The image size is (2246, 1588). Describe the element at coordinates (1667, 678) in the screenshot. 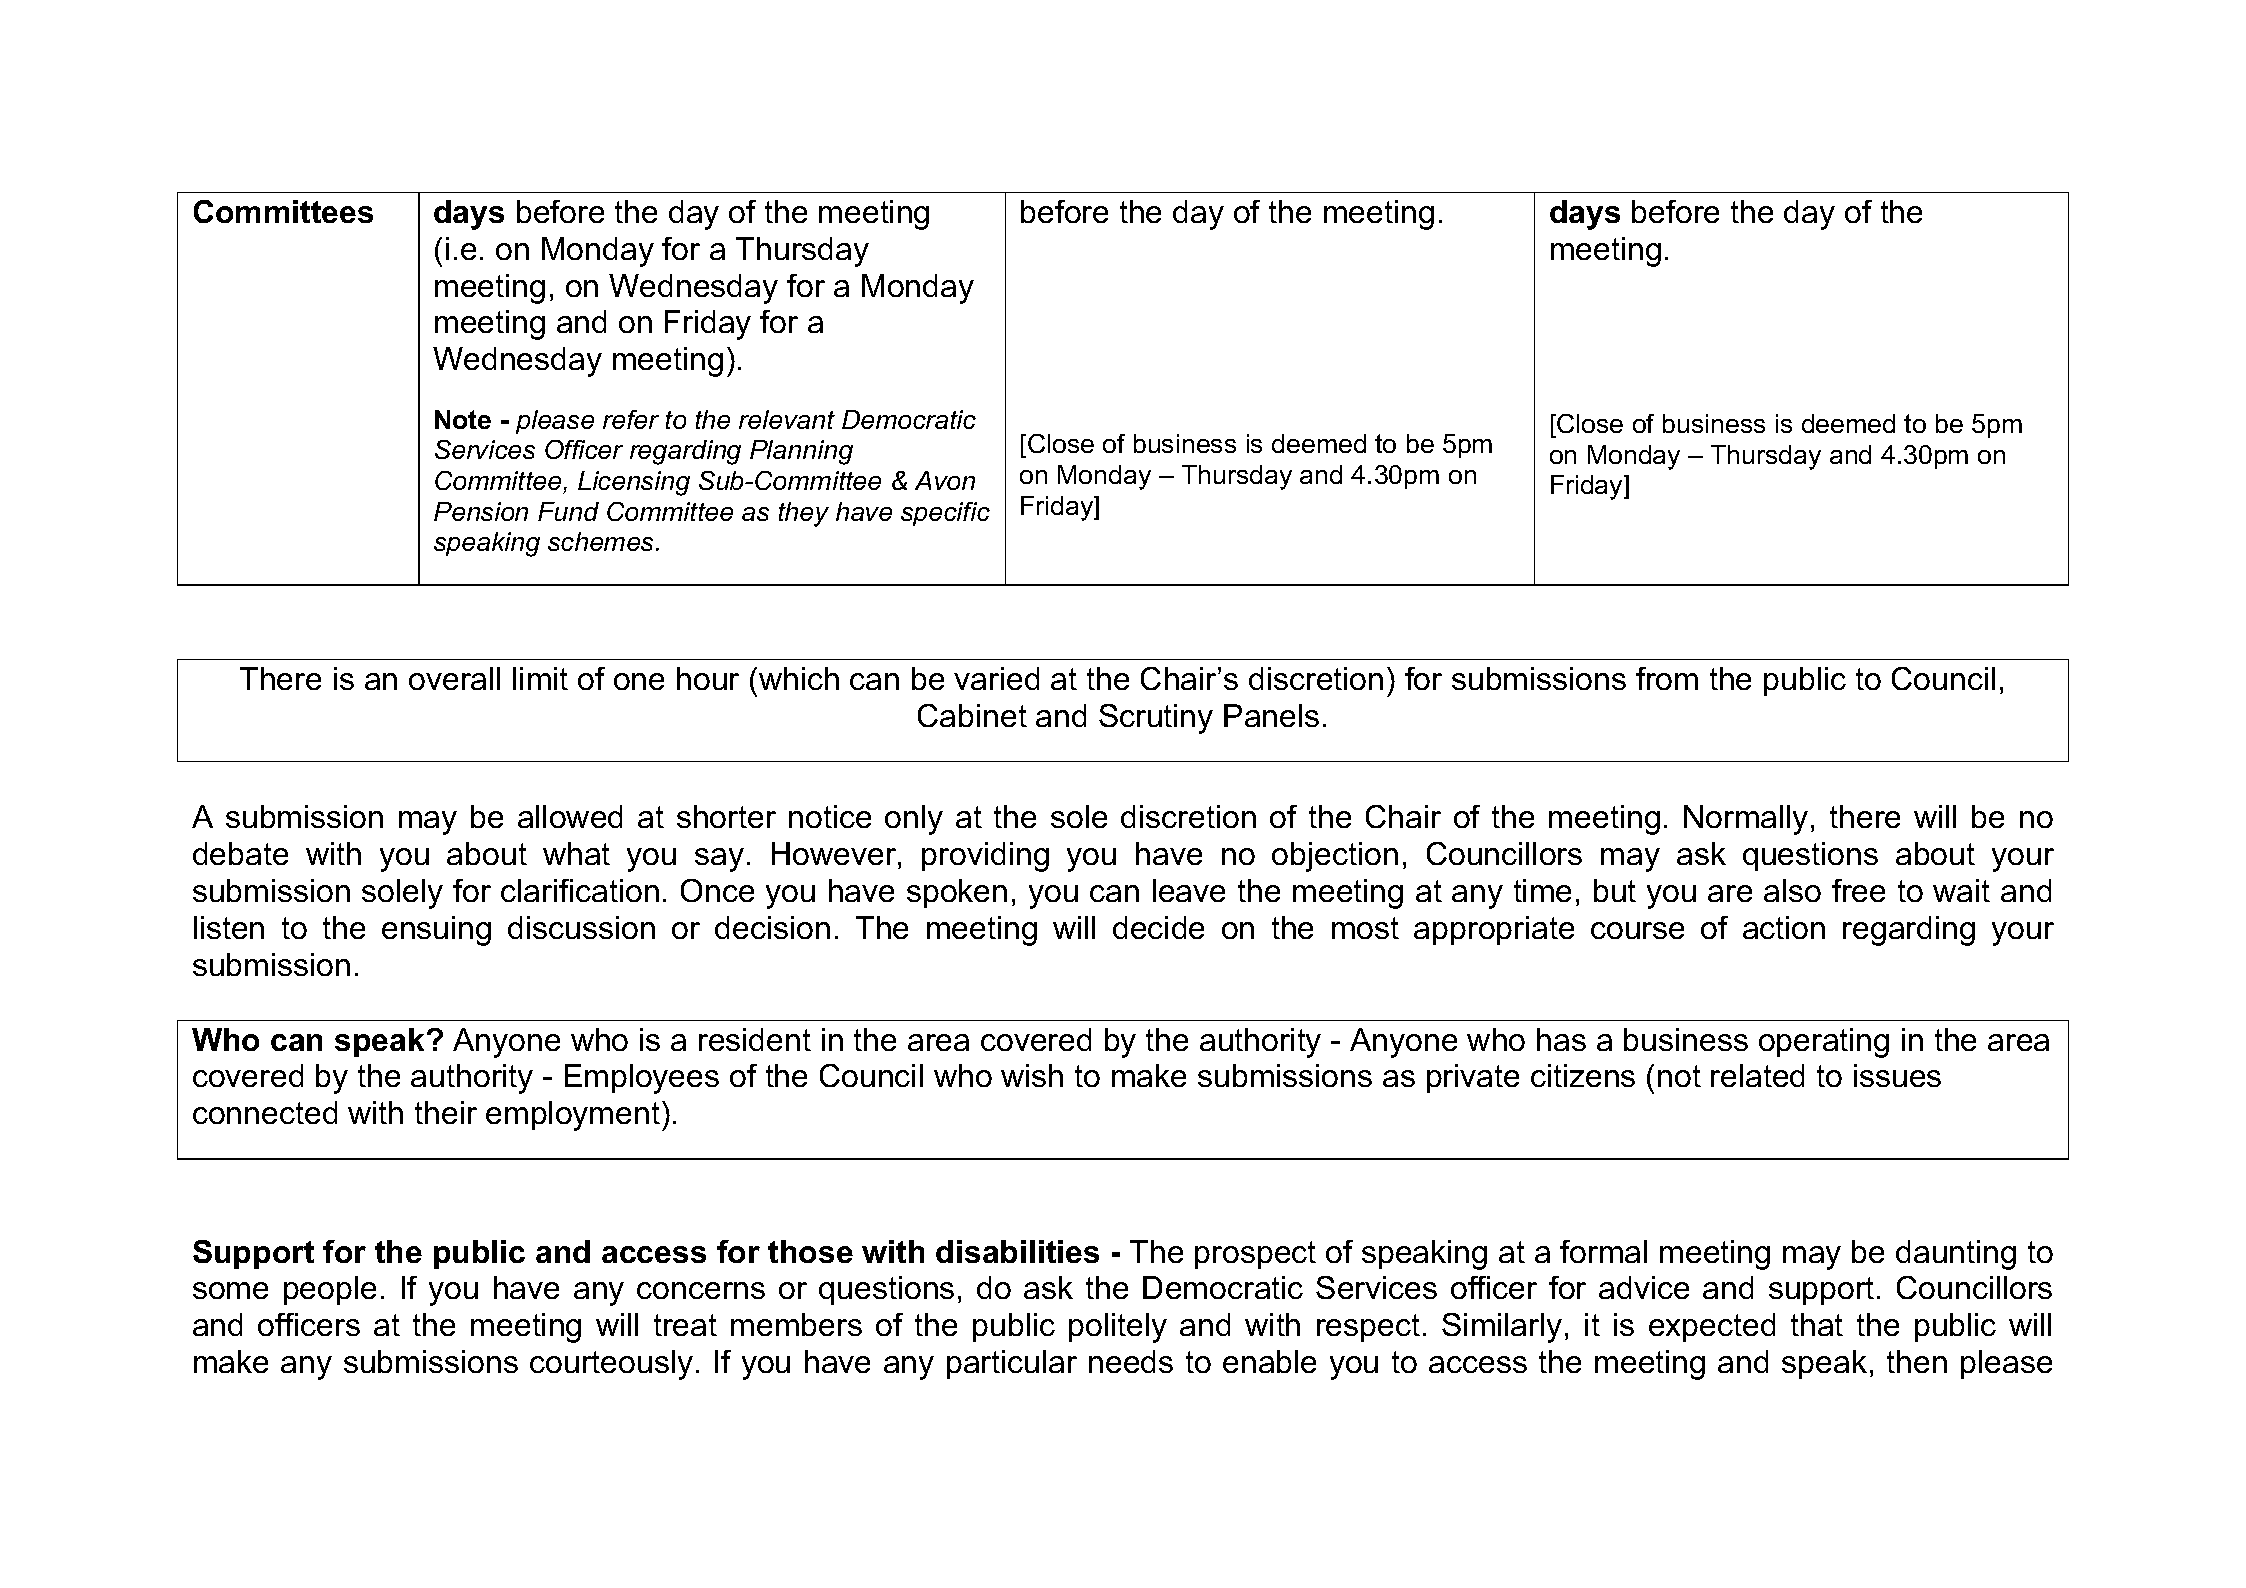

I see `from` at that location.
